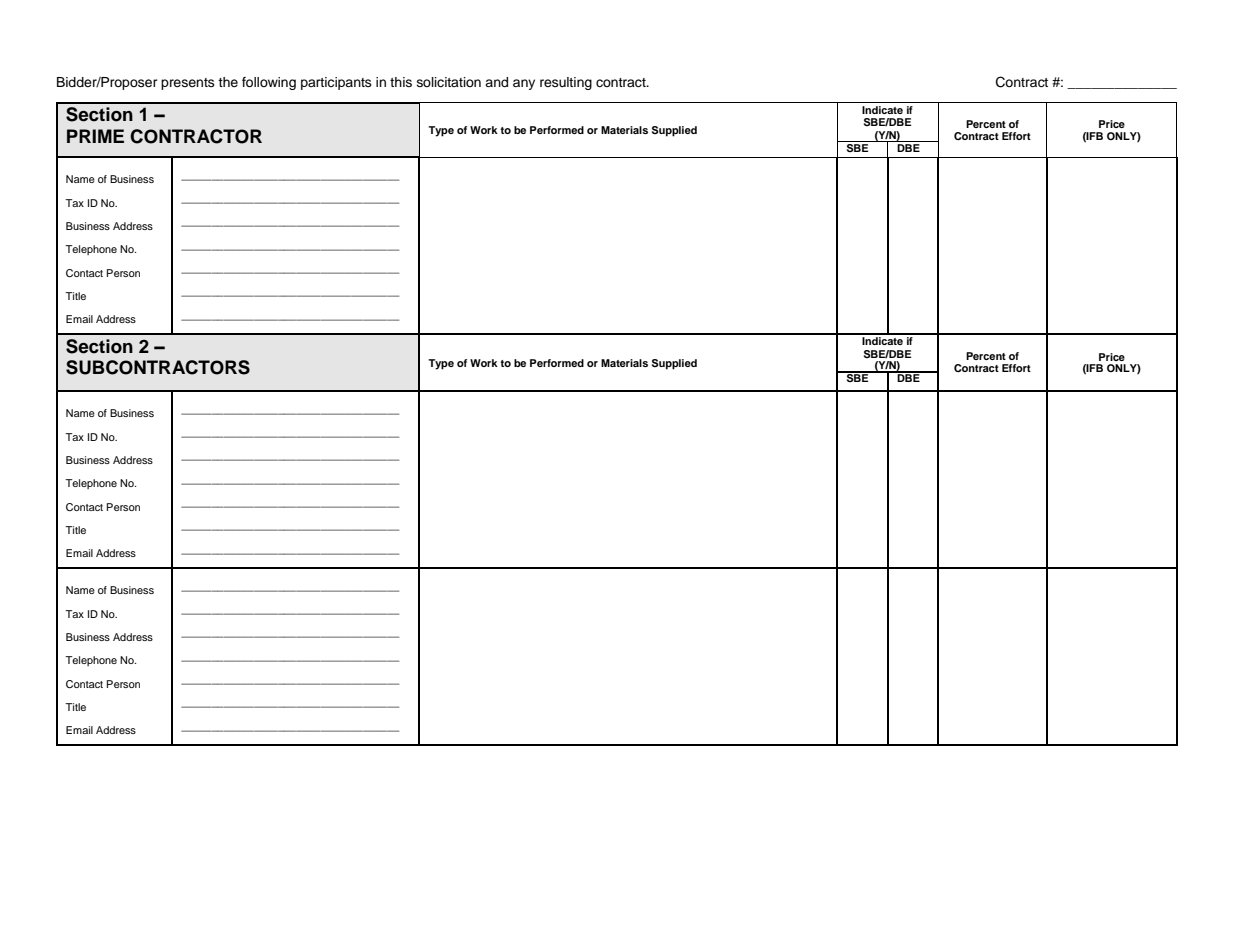 The height and width of the page is (952, 1233). I want to click on any, so click(524, 84).
